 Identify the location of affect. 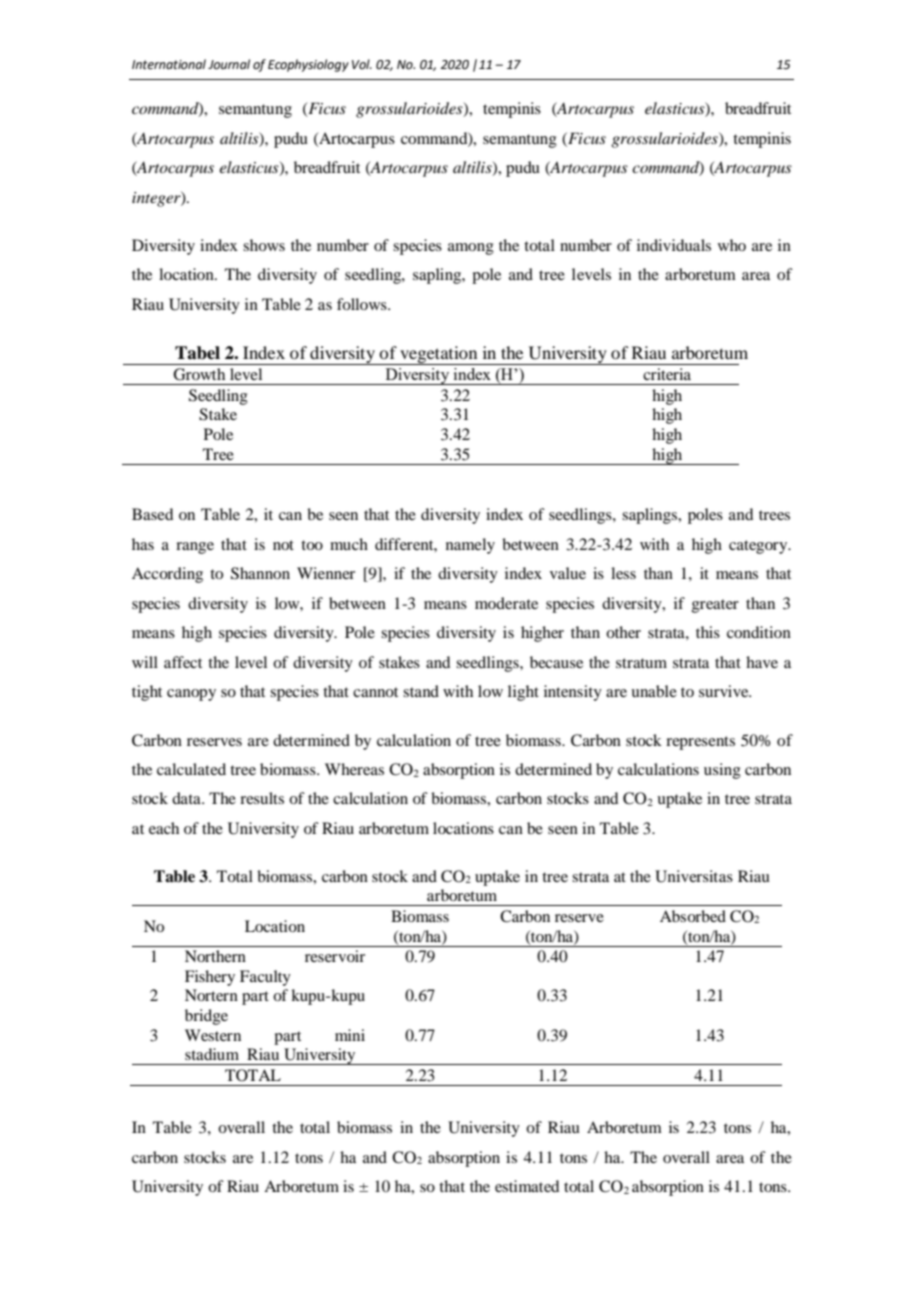
(183, 662).
